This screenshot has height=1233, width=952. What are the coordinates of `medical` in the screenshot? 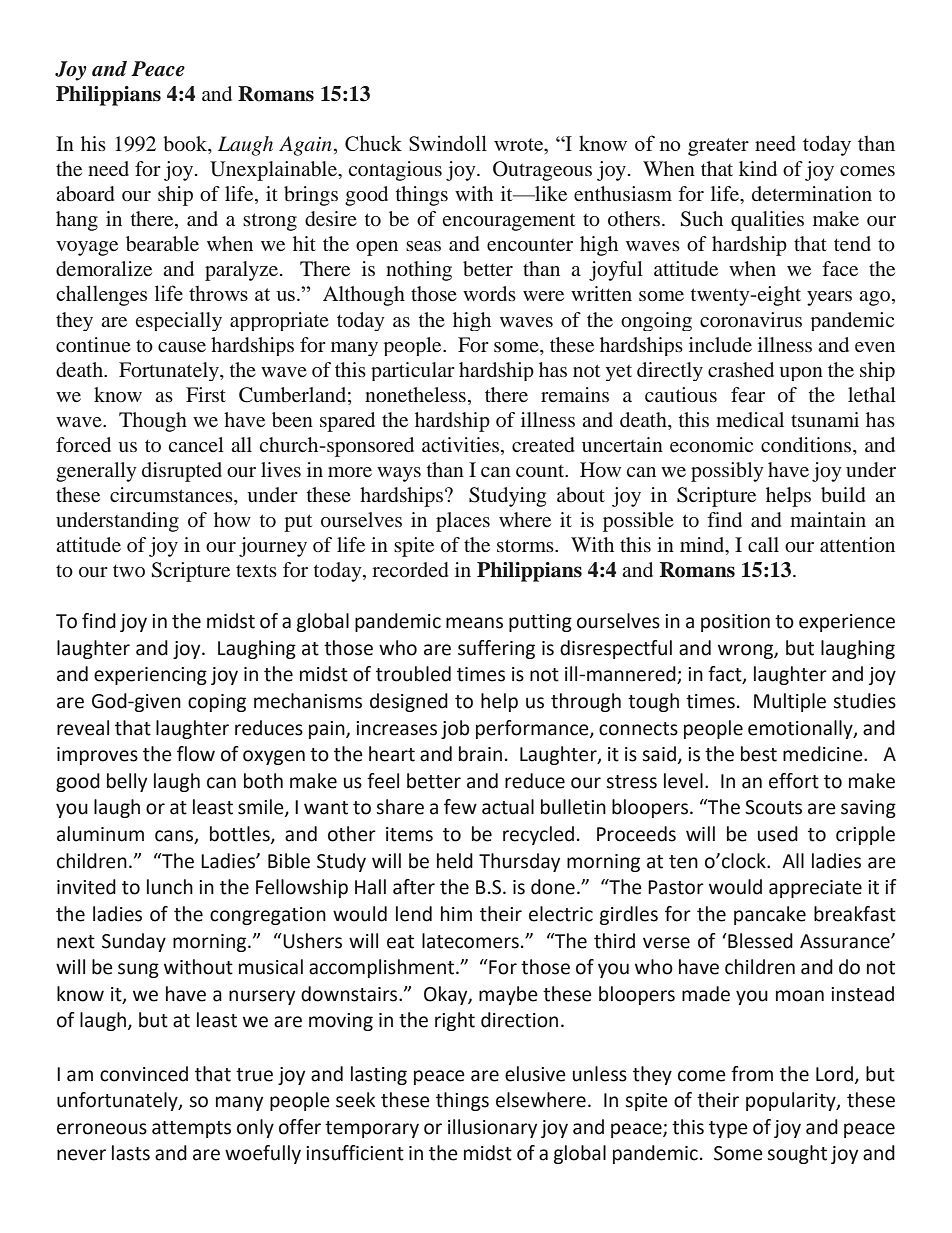 It's located at (750, 419).
